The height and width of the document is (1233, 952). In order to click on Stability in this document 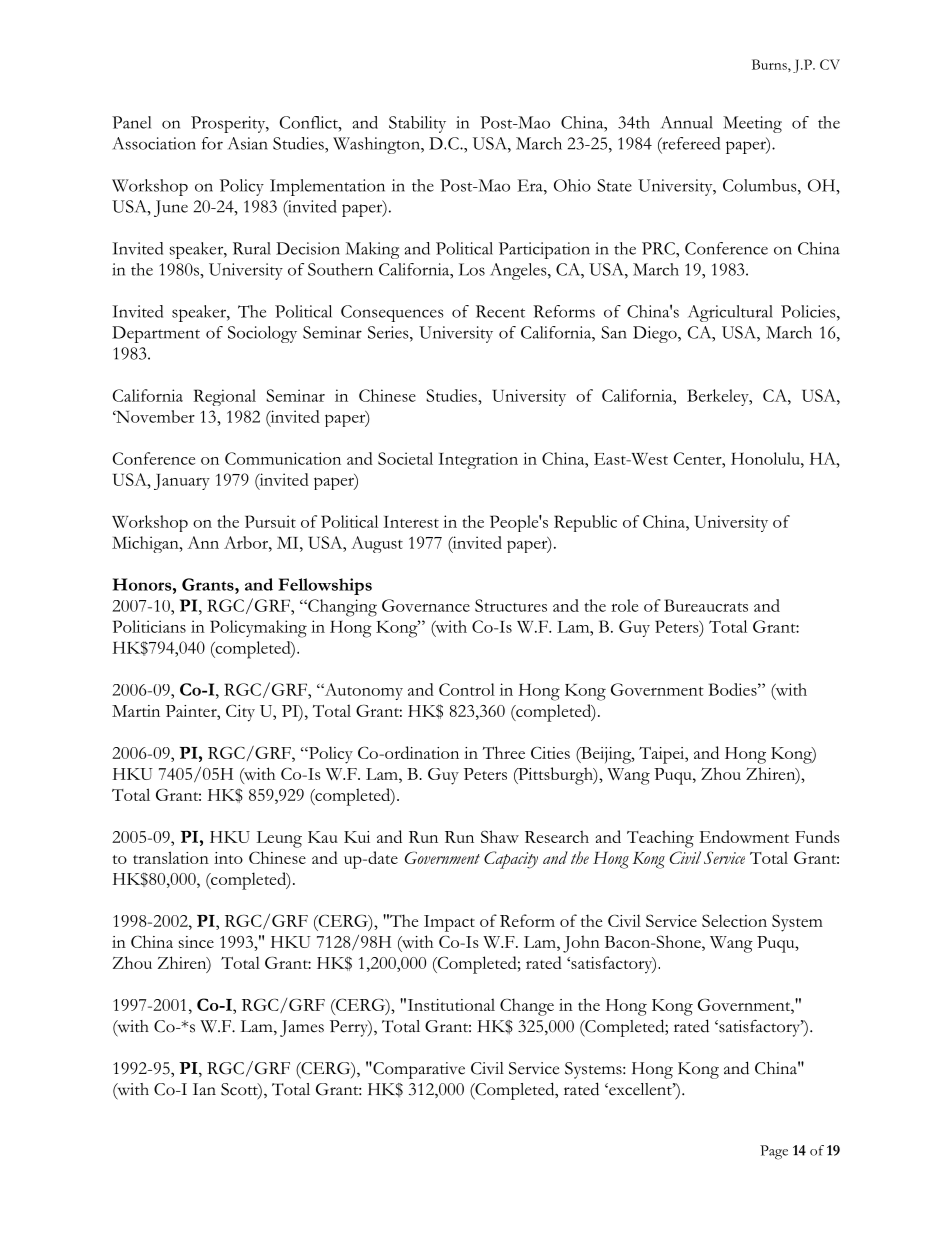, I will do `click(417, 124)`.
